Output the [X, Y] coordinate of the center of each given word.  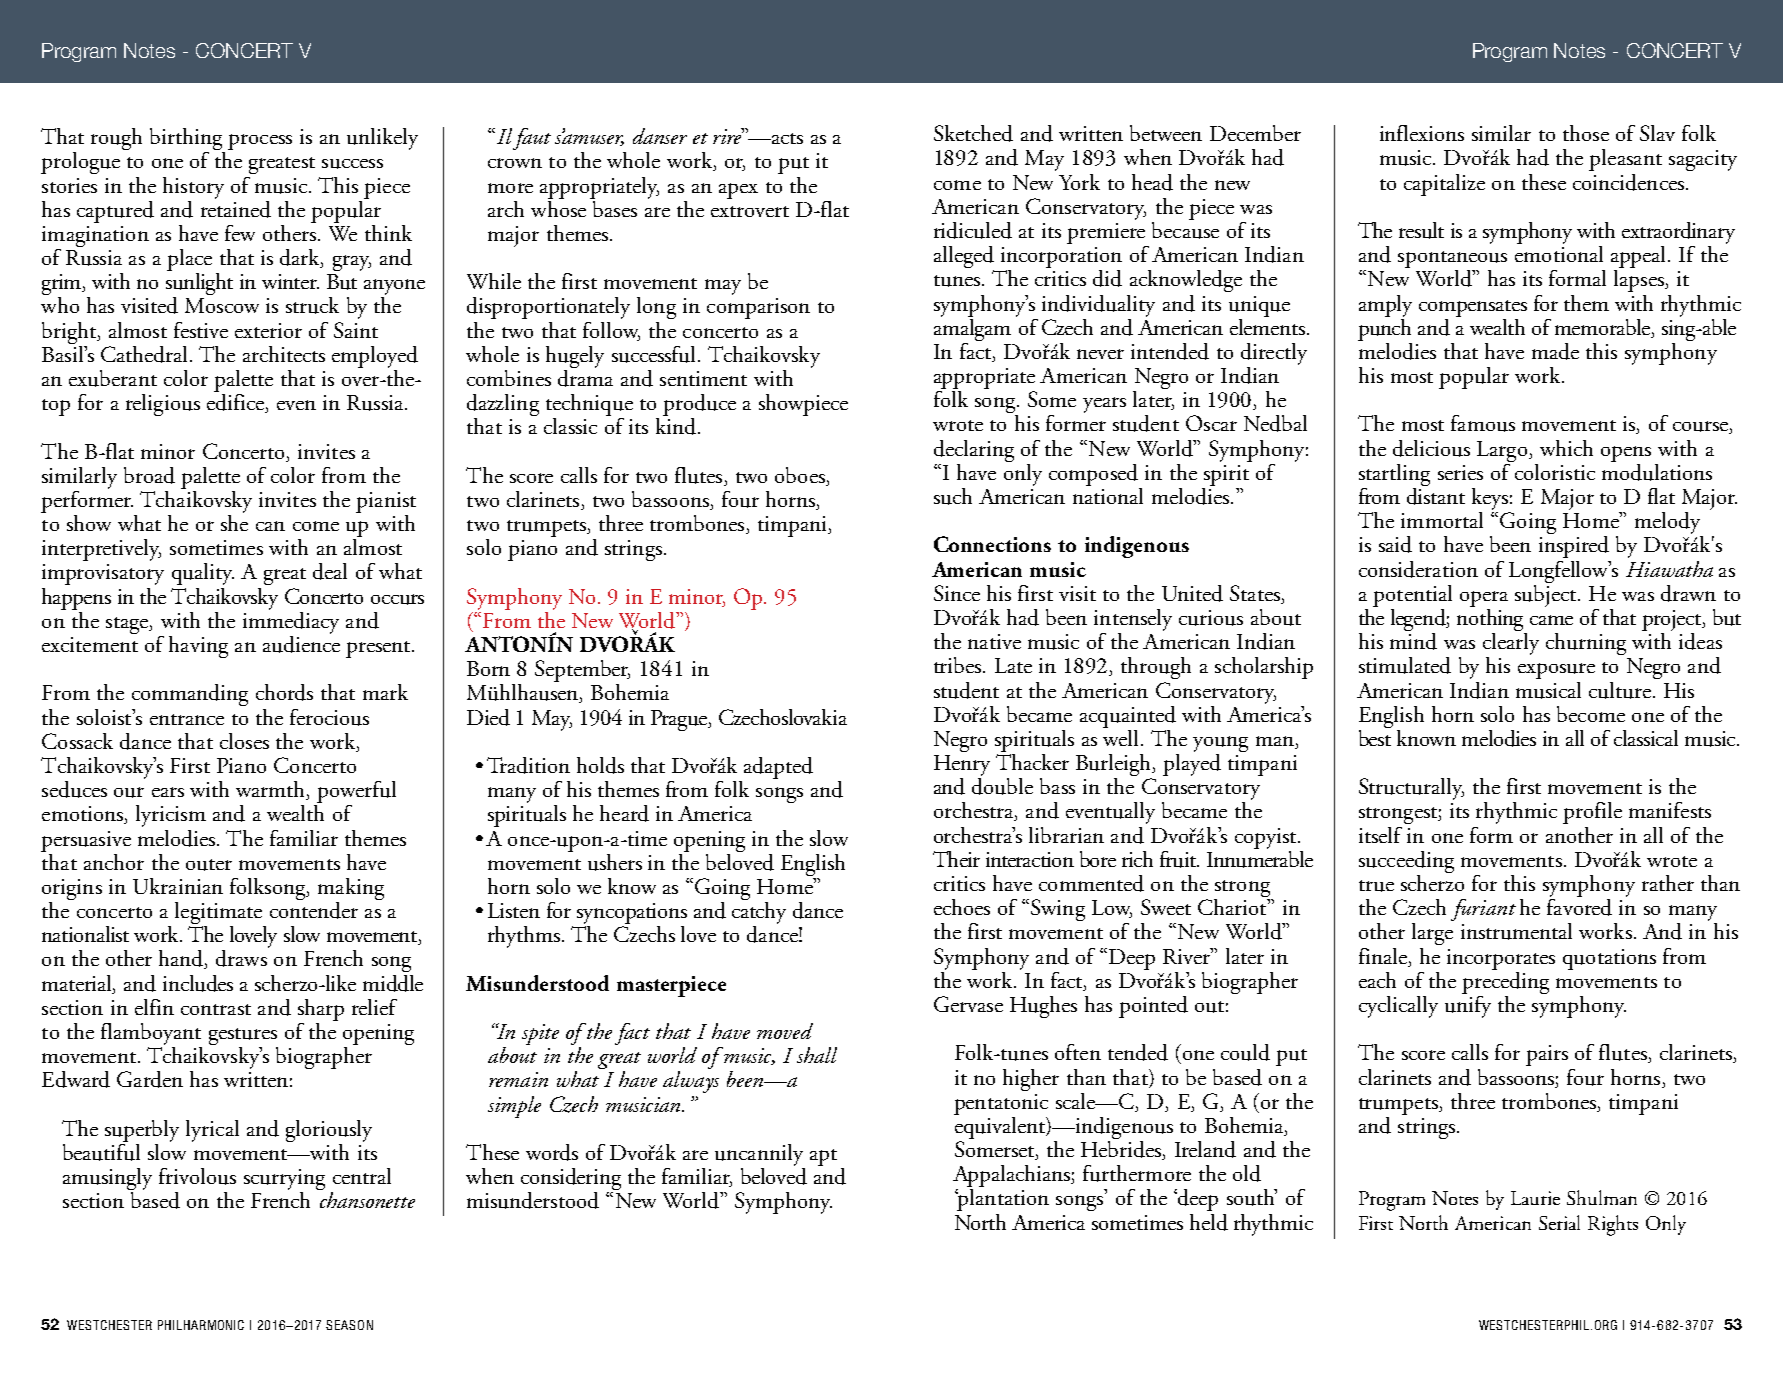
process [260, 142]
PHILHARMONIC [201, 1325]
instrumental [1516, 931]
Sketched [973, 133]
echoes [962, 907]
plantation [1002, 1198]
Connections [992, 544]
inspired [1574, 545]
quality [203, 574]
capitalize [1444, 185]
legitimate [219, 914]
